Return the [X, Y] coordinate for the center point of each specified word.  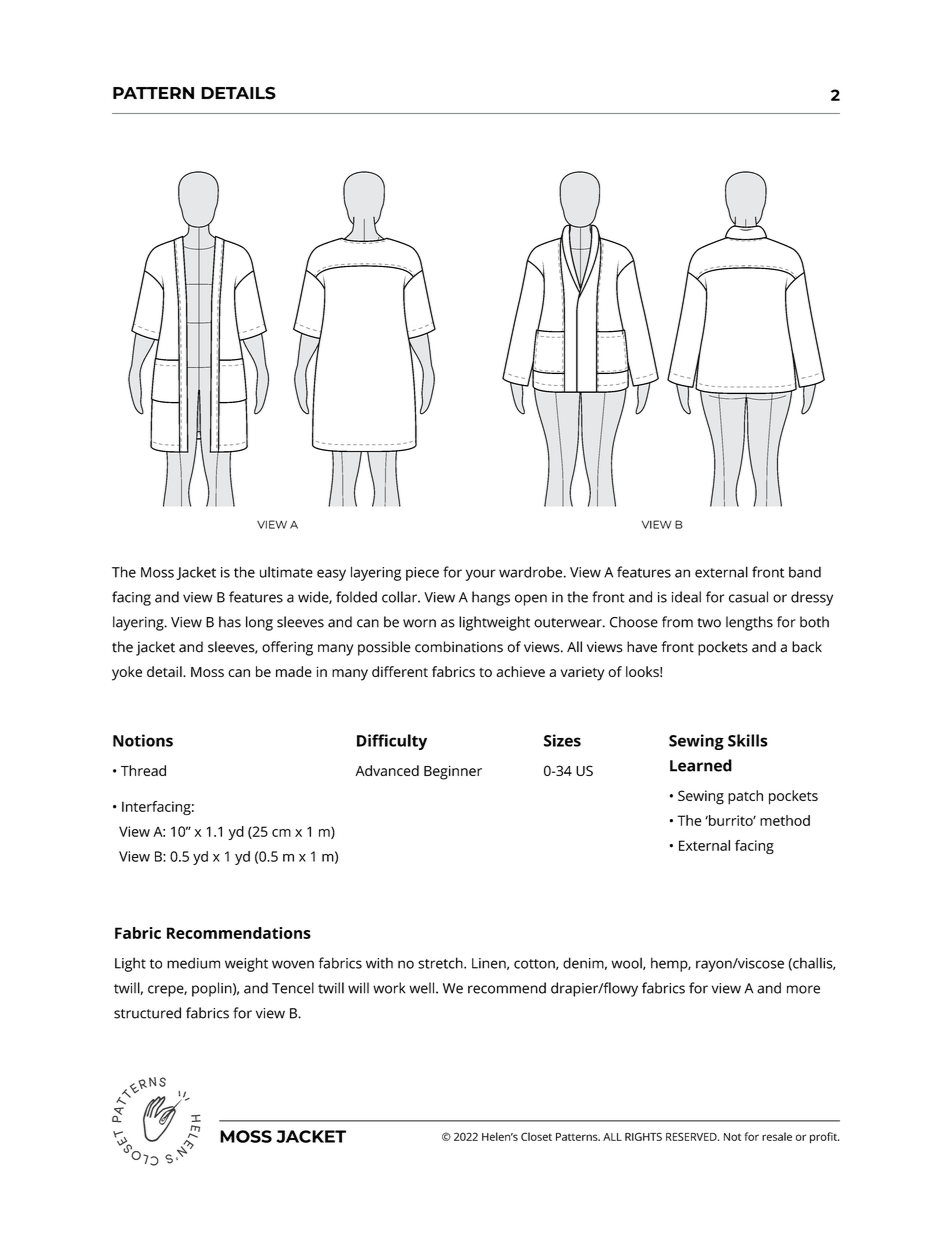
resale [777, 1136]
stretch [441, 963]
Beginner [453, 772]
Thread [143, 770]
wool [627, 963]
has [230, 622]
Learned [701, 765]
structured [147, 1013]
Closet [536, 1136]
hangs [491, 598]
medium [193, 963]
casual [748, 597]
